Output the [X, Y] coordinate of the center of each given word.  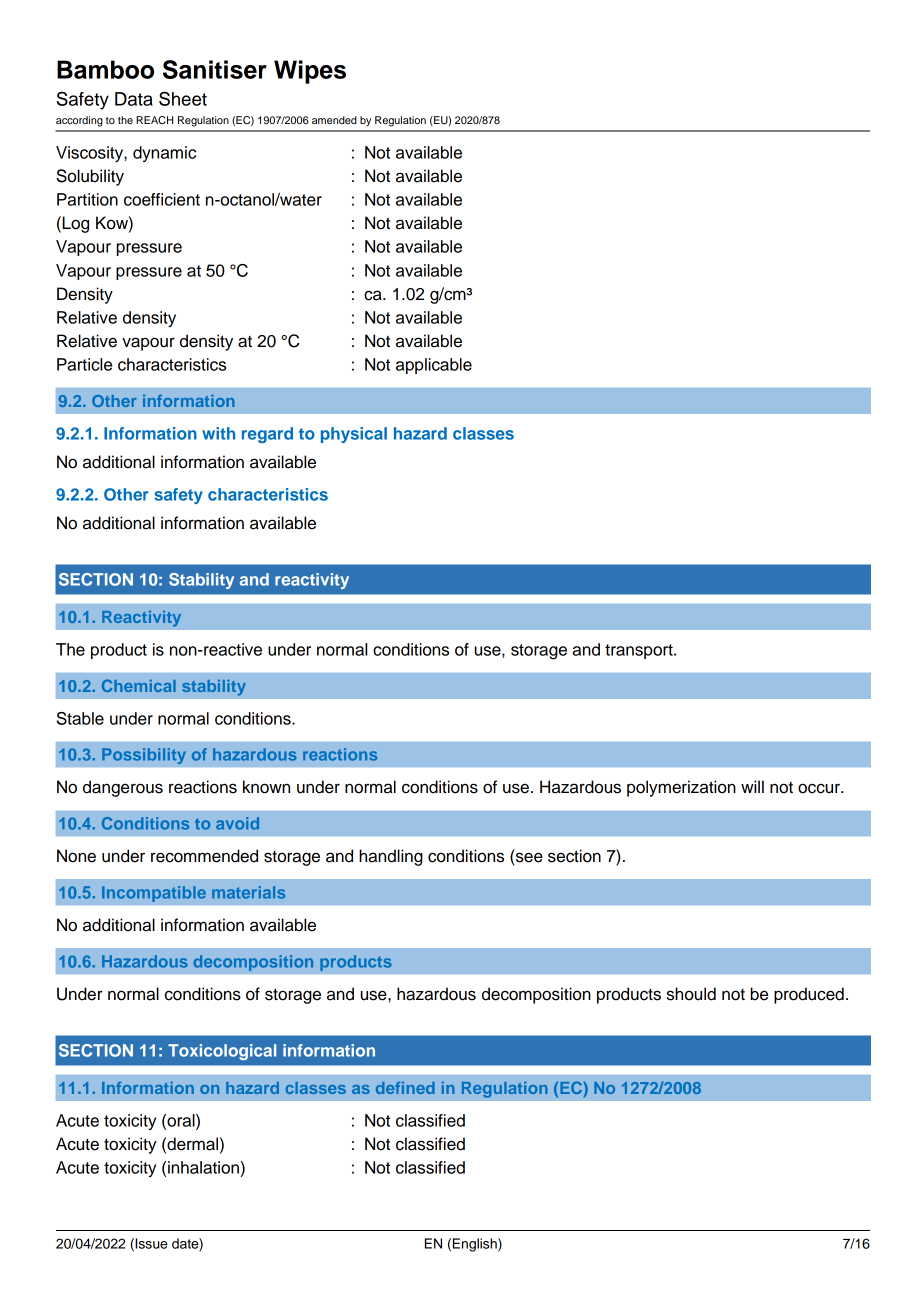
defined [405, 1088]
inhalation [203, 1167]
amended [334, 120]
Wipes [310, 72]
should [691, 994]
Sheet [183, 98]
